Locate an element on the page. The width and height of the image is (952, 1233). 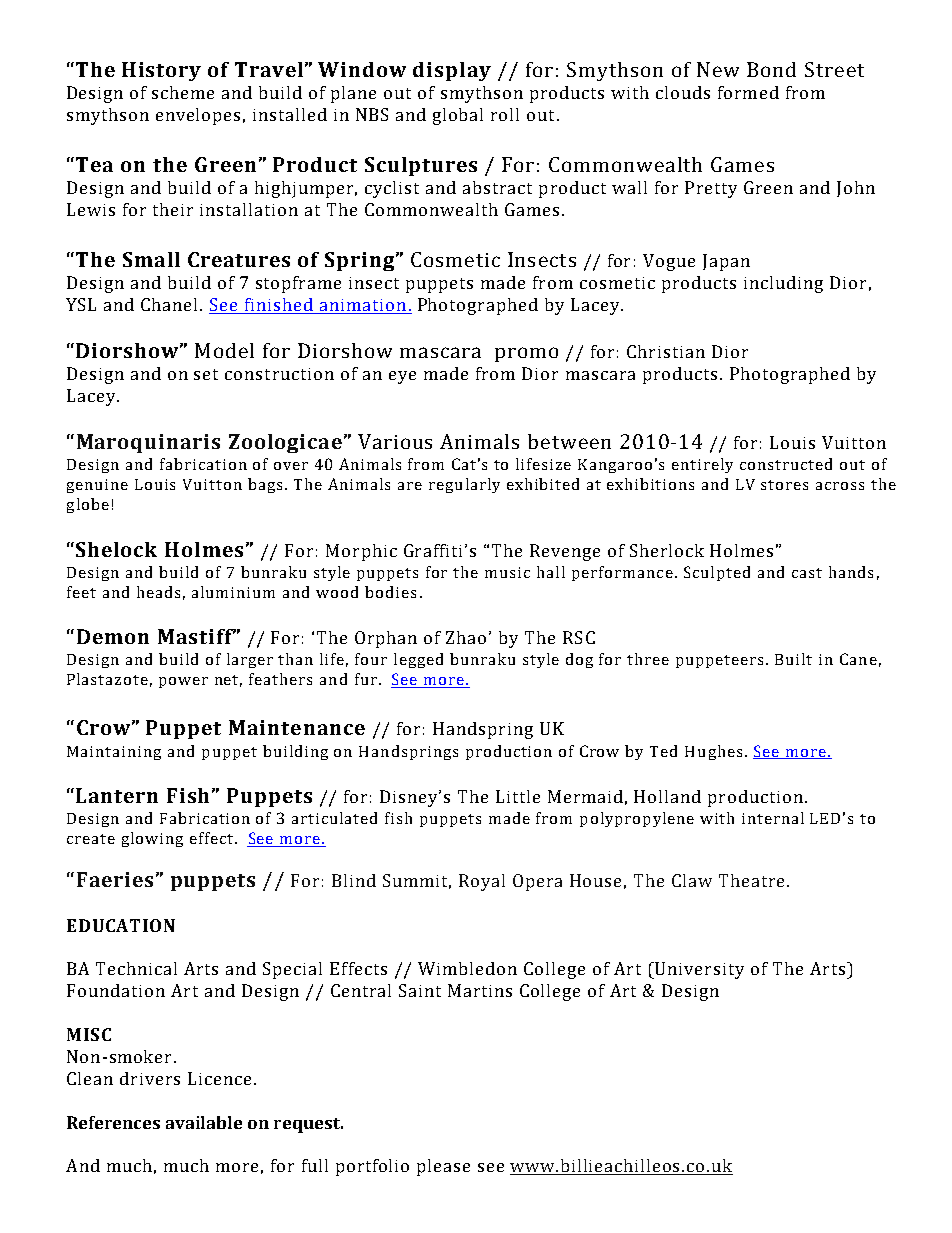
glowing is located at coordinates (152, 839).
